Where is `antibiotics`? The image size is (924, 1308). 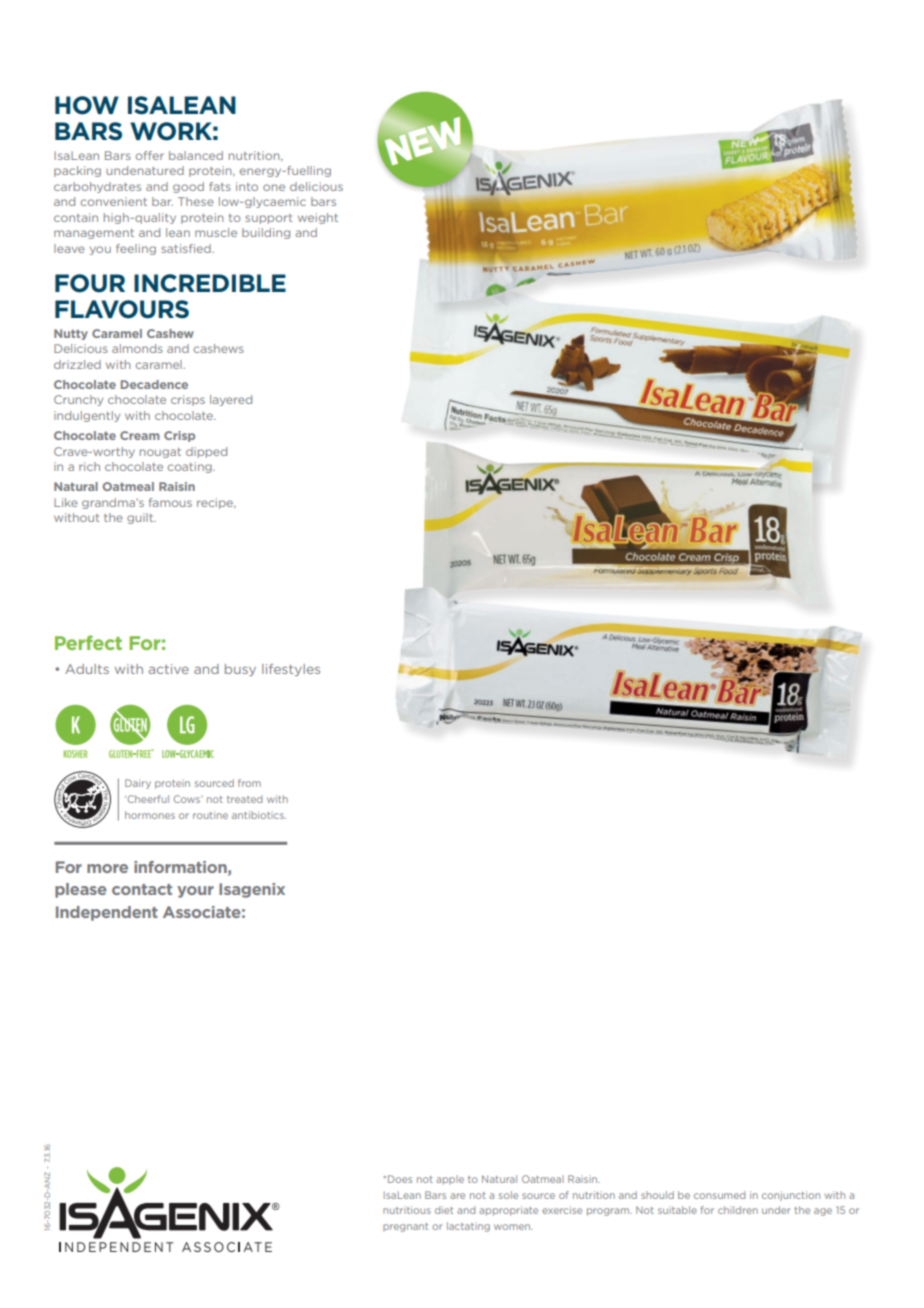
antibiotics is located at coordinates (259, 815).
